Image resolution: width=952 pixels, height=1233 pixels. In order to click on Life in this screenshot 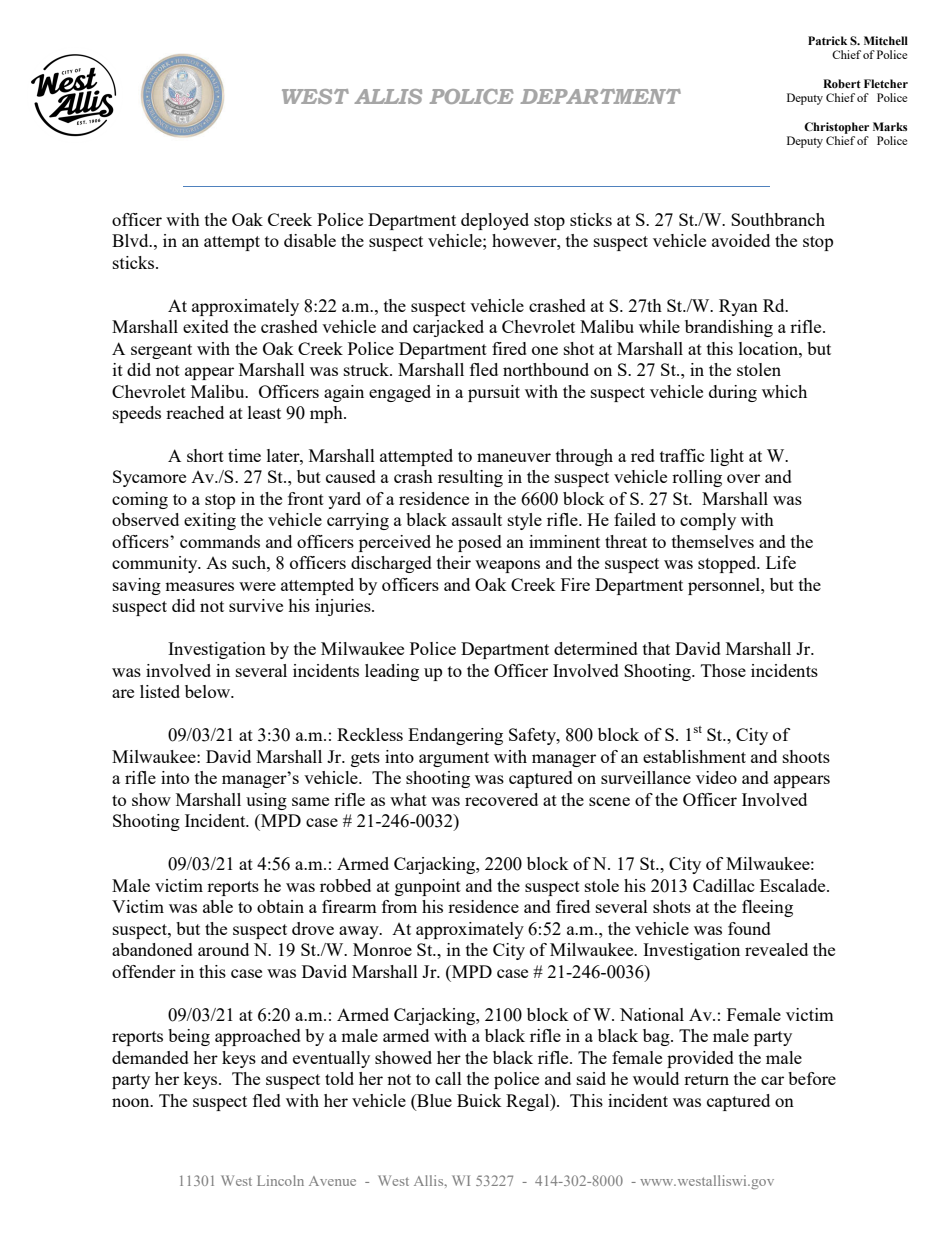, I will do `click(781, 562)`.
